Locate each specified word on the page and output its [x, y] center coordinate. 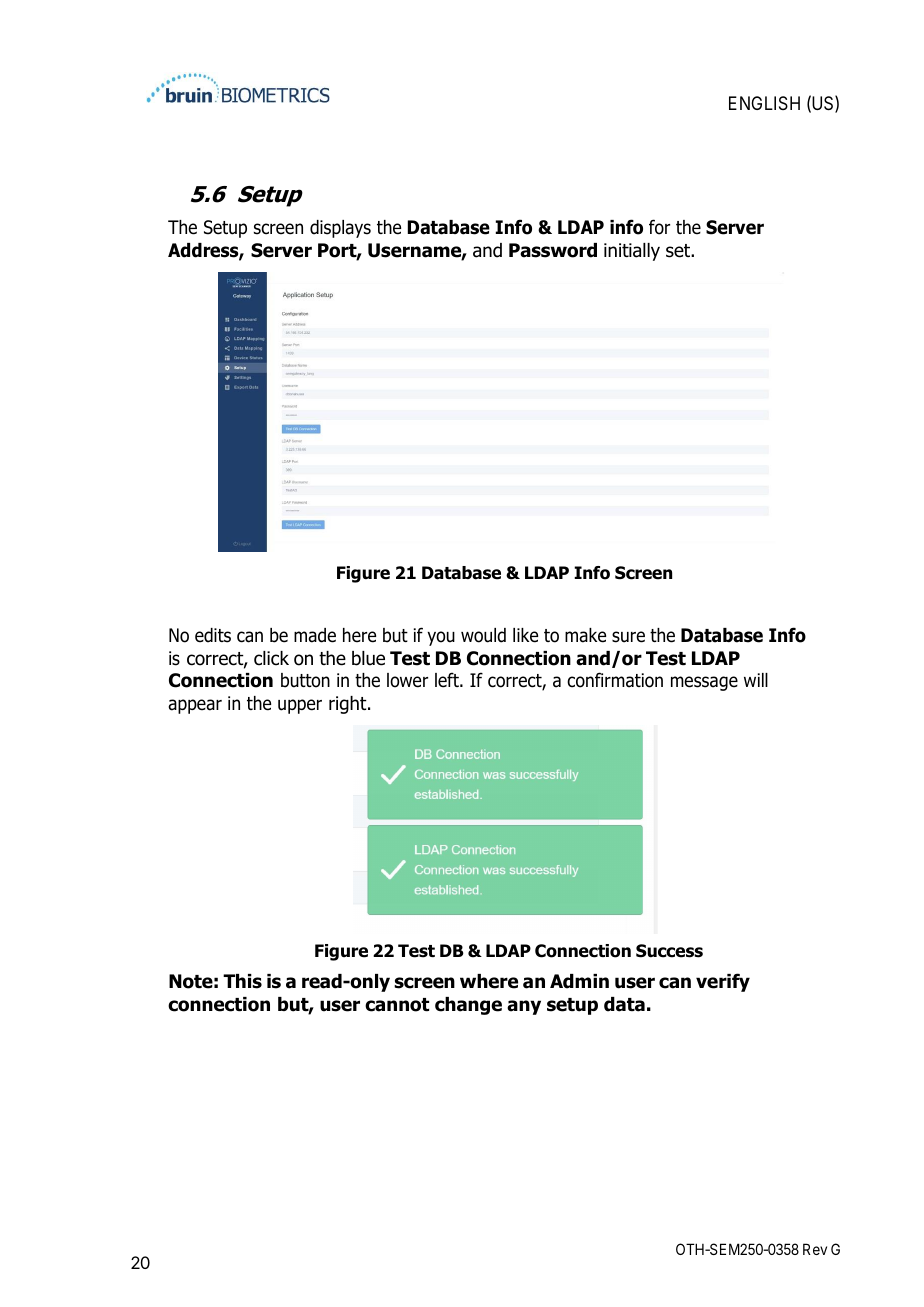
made [315, 635]
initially [632, 252]
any [524, 1007]
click [271, 658]
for [659, 227]
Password [553, 250]
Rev [815, 1249]
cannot [397, 1005]
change [468, 1006]
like [525, 635]
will [756, 680]
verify [723, 982]
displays [340, 229]
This [242, 981]
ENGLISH [764, 103]
